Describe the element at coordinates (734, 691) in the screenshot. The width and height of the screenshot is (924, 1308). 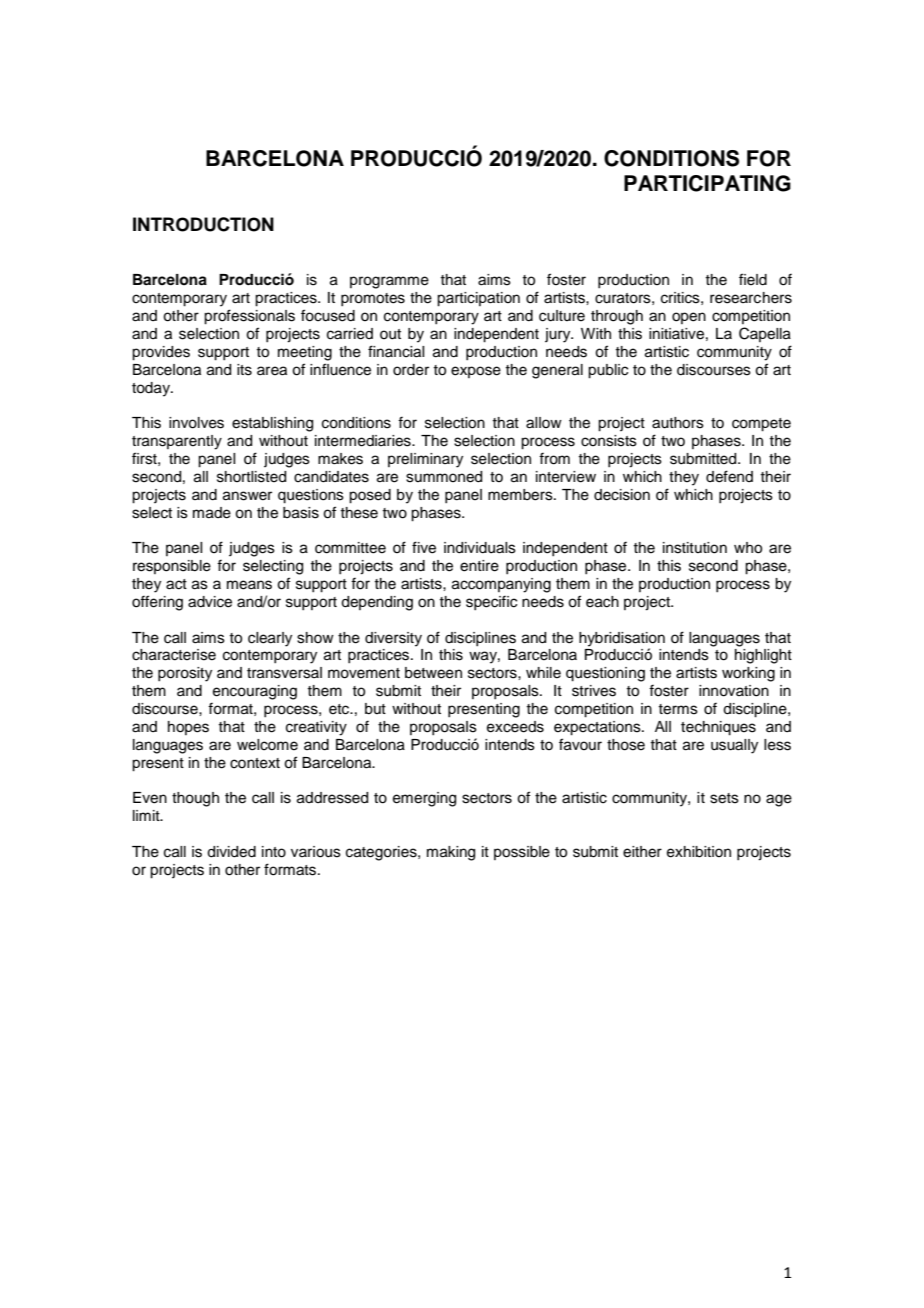
I see `innovation` at that location.
